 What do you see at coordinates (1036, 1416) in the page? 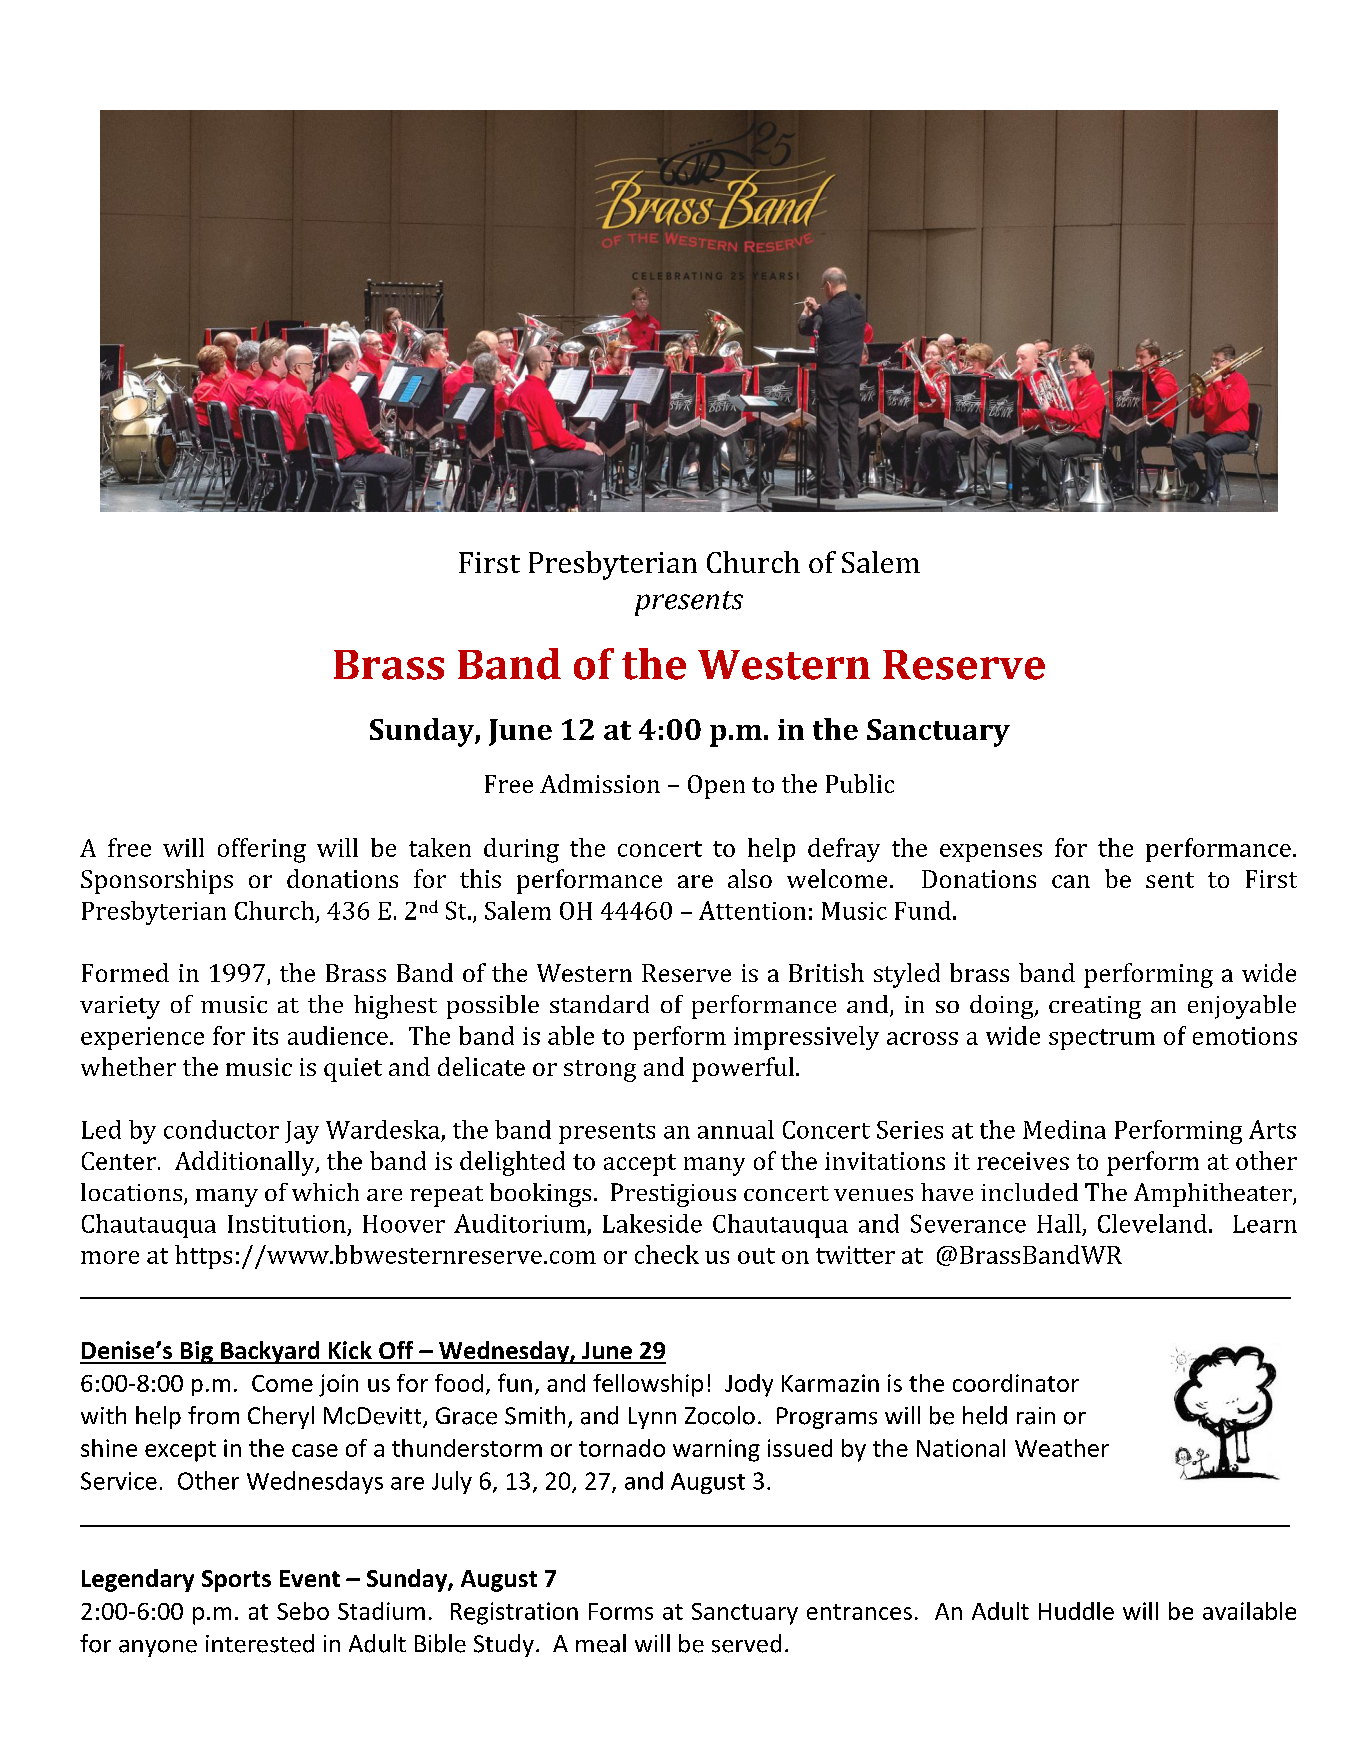
I see `rain` at bounding box center [1036, 1416].
